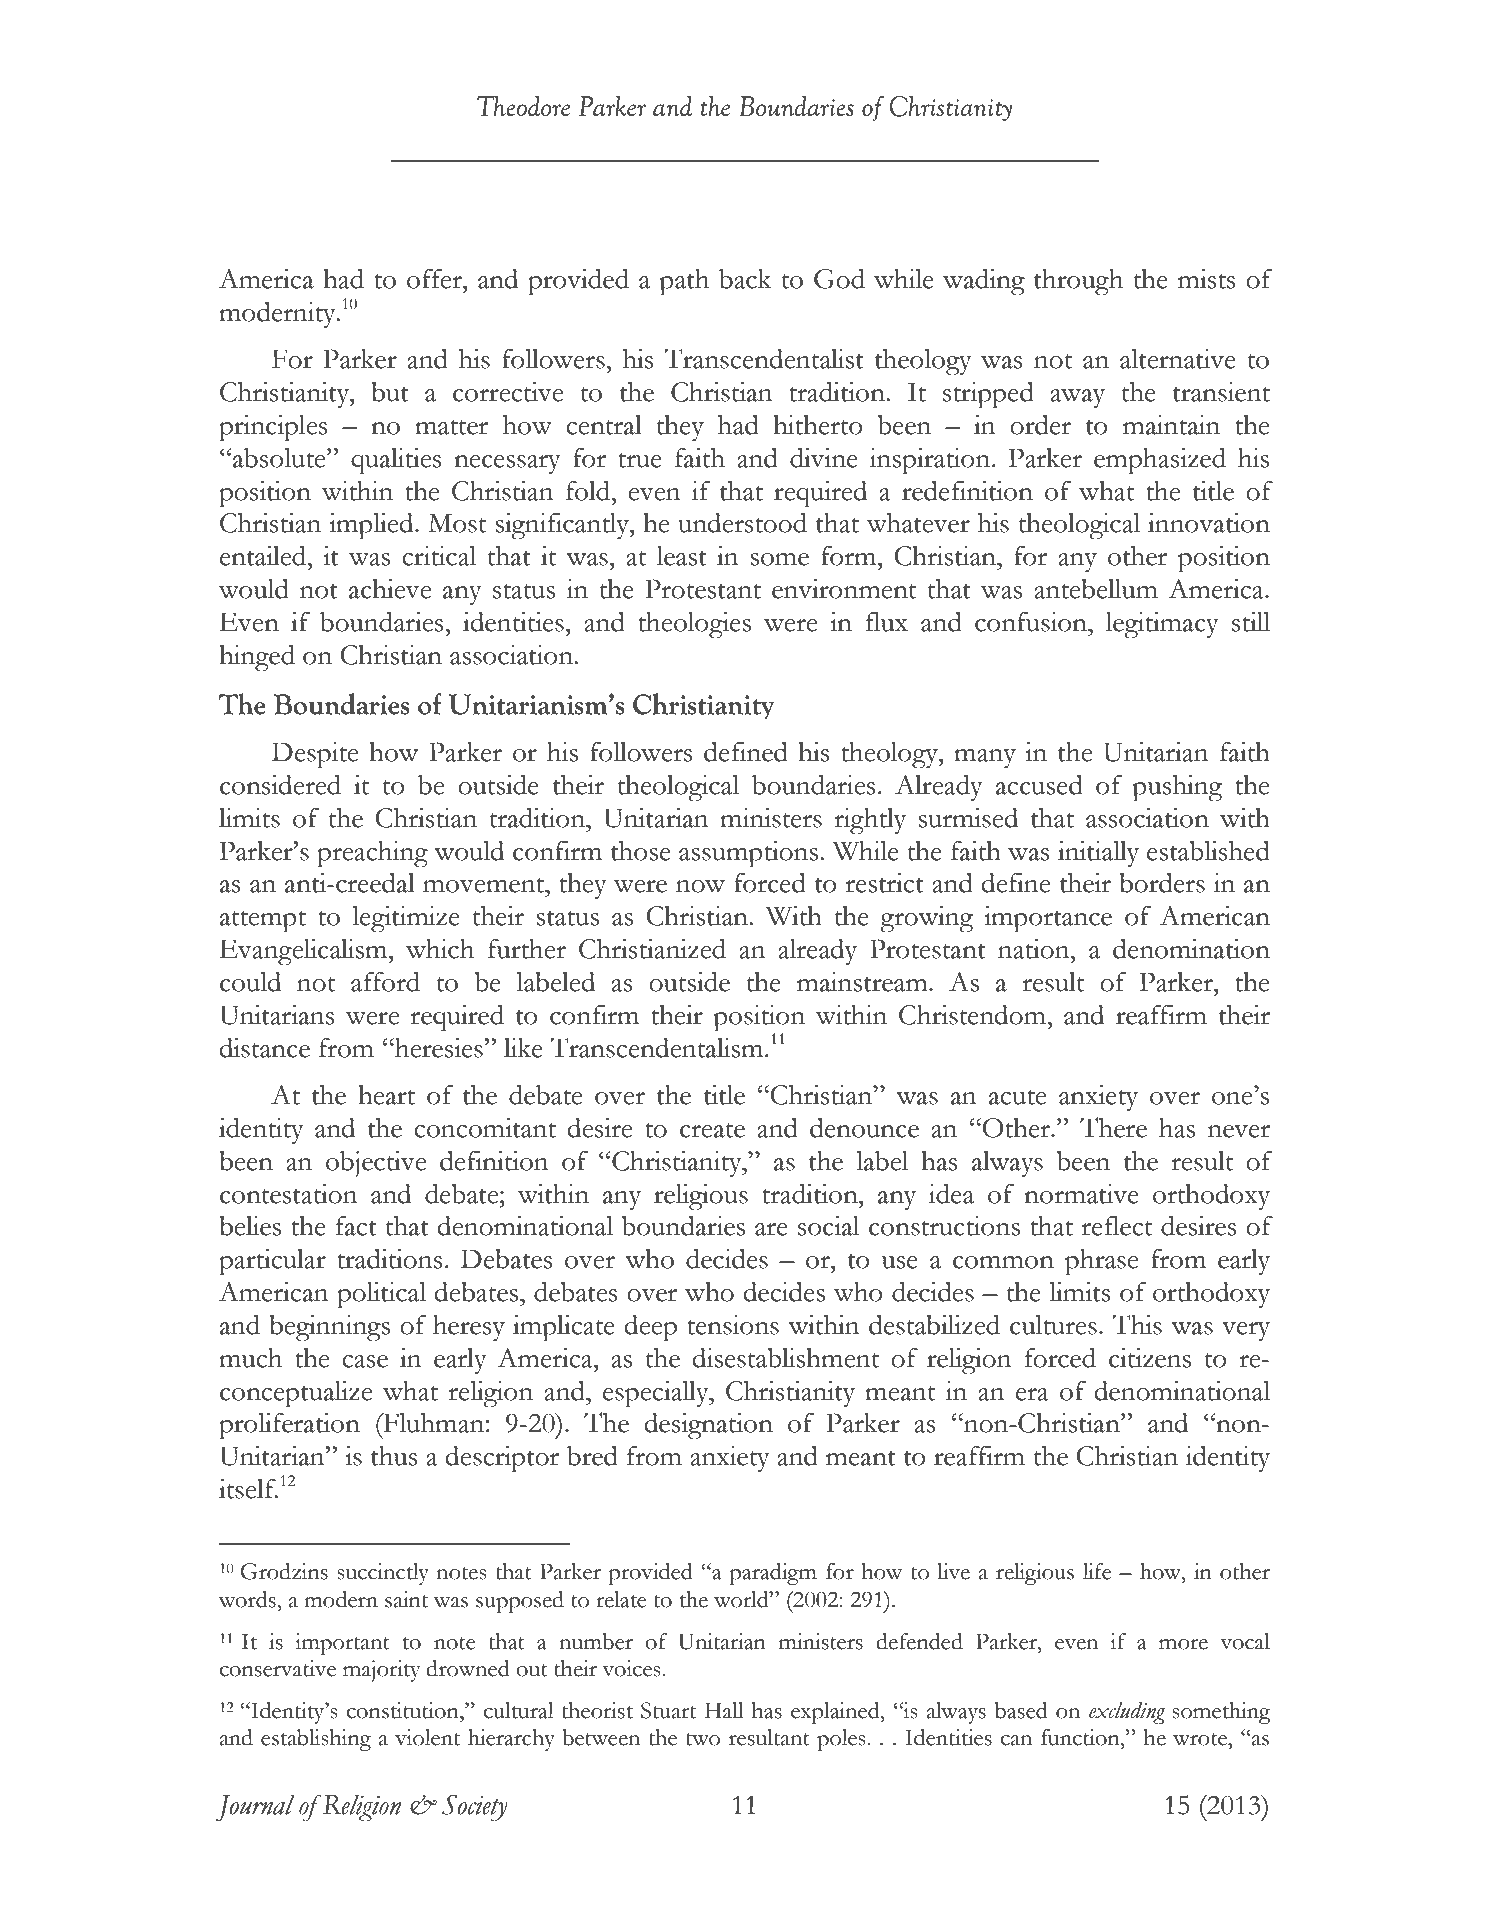 This screenshot has width=1489, height=1927. I want to click on afford, so click(385, 982).
